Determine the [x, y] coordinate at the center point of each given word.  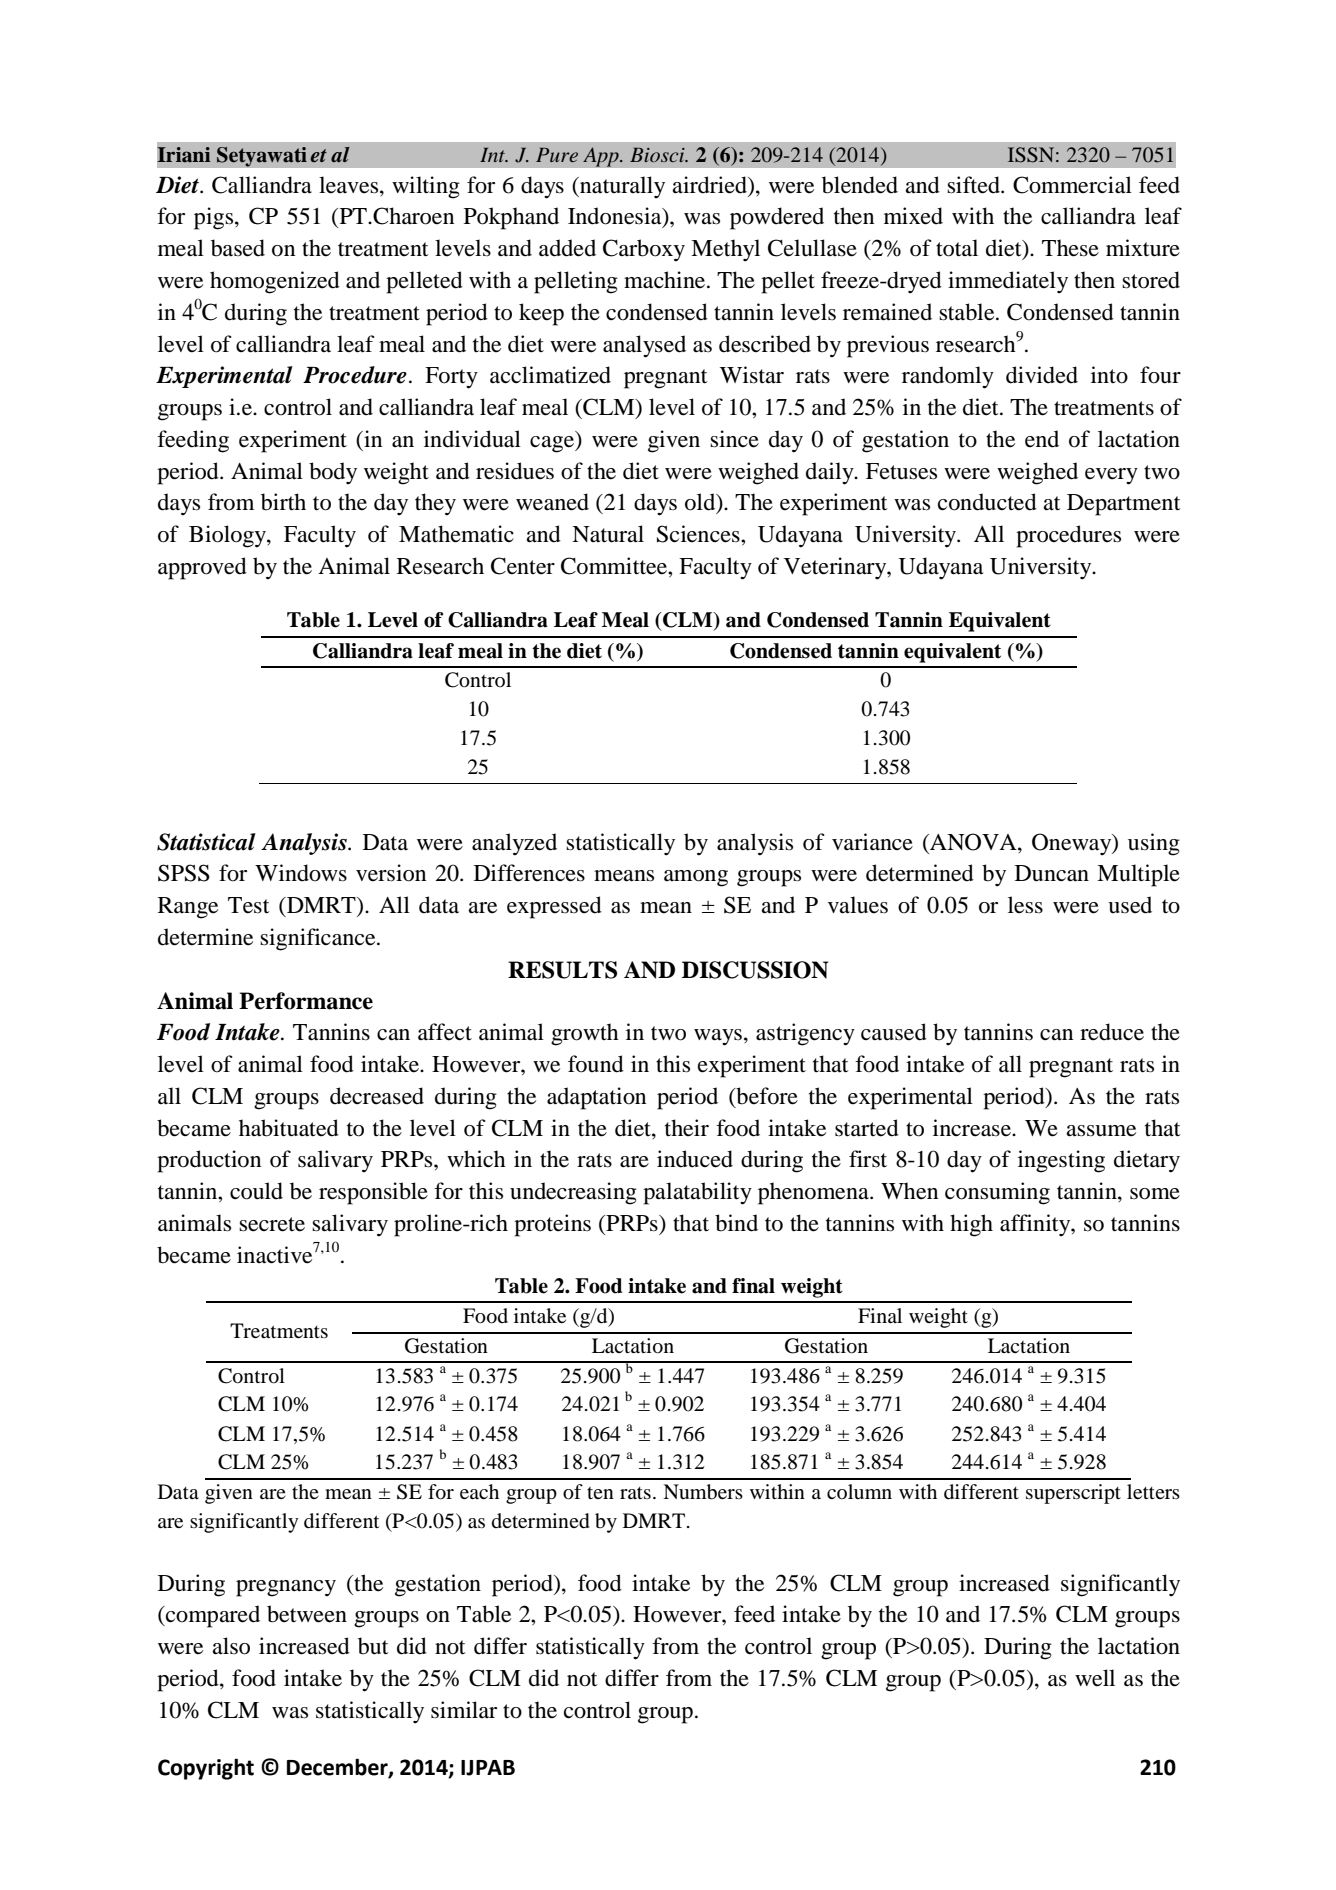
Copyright [206, 1769]
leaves [350, 185]
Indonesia [616, 217]
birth [283, 502]
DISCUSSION [755, 970]
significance [319, 939]
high [971, 1225]
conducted [987, 502]
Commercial [1072, 185]
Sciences [699, 534]
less [1025, 905]
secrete [272, 1224]
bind [736, 1223]
